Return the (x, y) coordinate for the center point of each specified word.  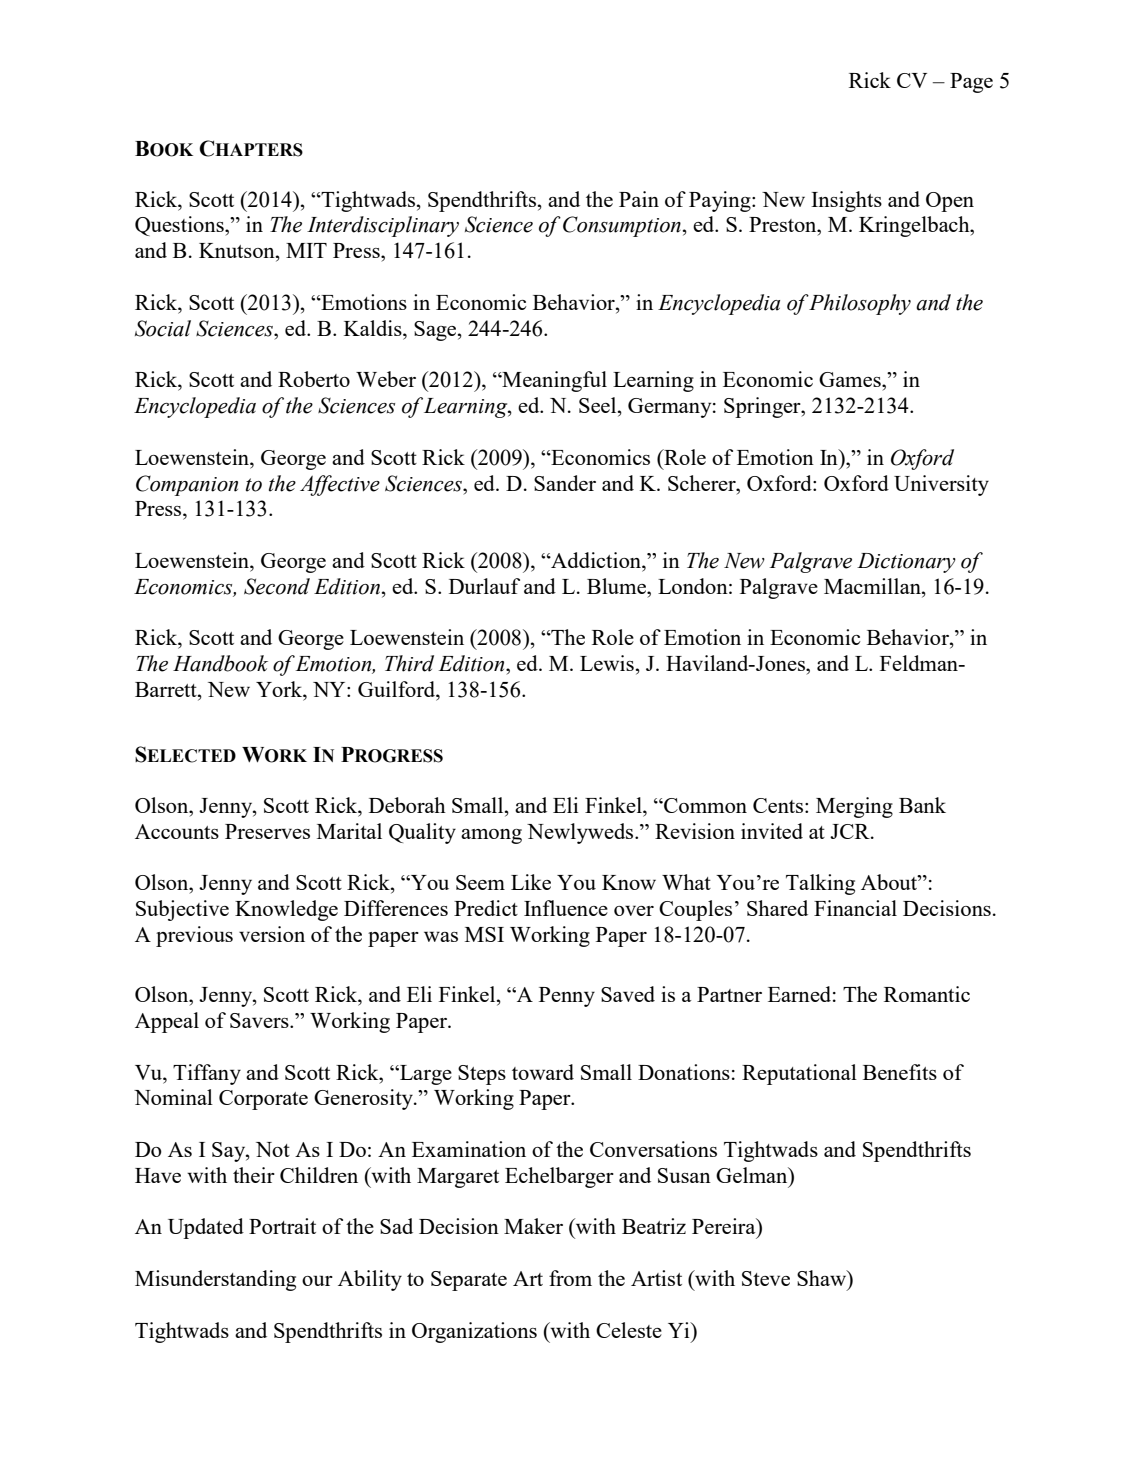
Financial (855, 908)
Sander (565, 483)
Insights (846, 201)
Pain (639, 199)
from (570, 1278)
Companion (187, 485)
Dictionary (906, 563)
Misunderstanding (215, 1280)
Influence (566, 908)
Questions (180, 226)
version (272, 934)
